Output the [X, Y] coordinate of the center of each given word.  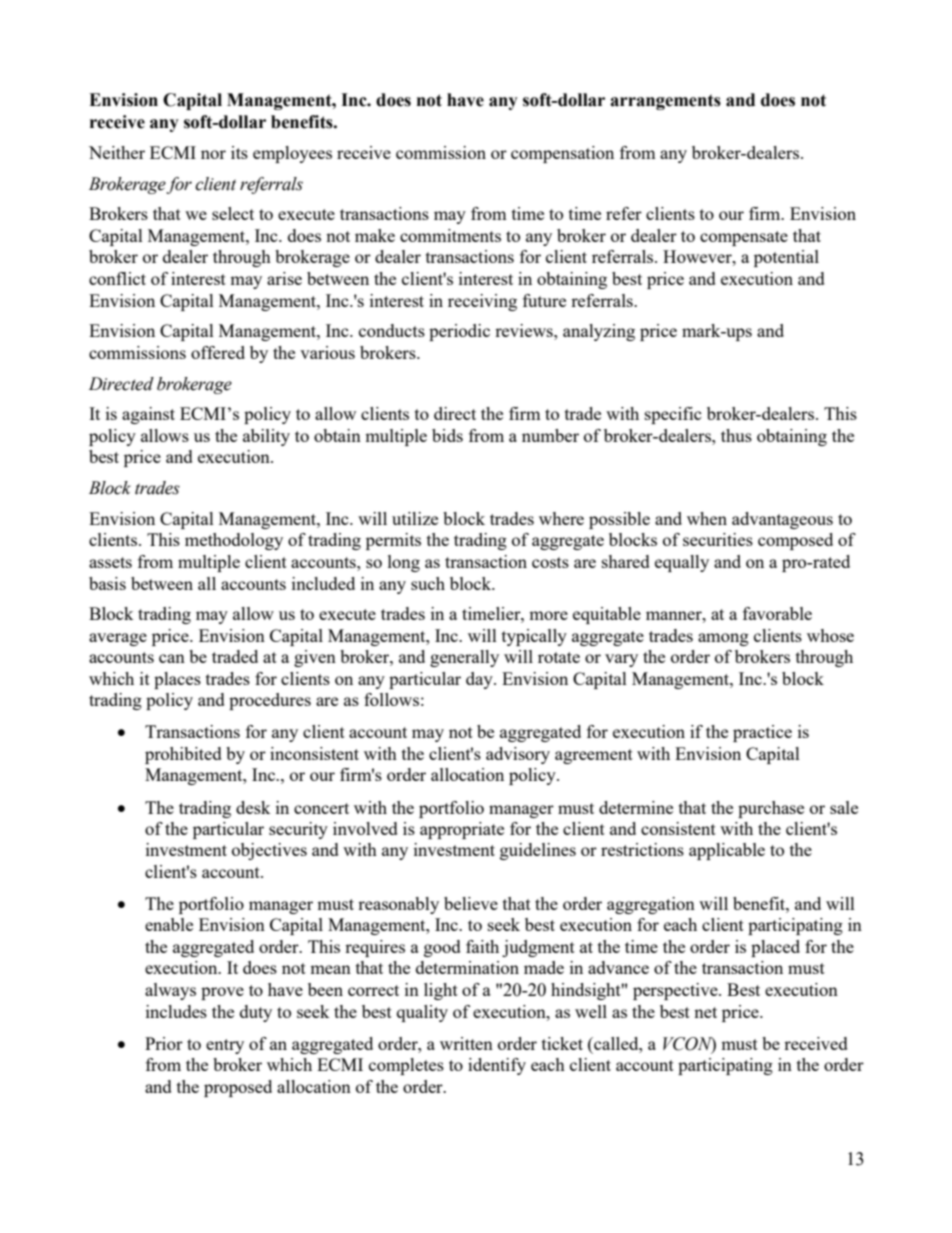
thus [736, 435]
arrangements [665, 102]
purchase [771, 809]
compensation [562, 154]
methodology [234, 541]
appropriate [462, 830]
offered [218, 352]
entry [225, 1046]
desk [253, 807]
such [428, 583]
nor [213, 154]
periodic [459, 332]
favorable [777, 613]
